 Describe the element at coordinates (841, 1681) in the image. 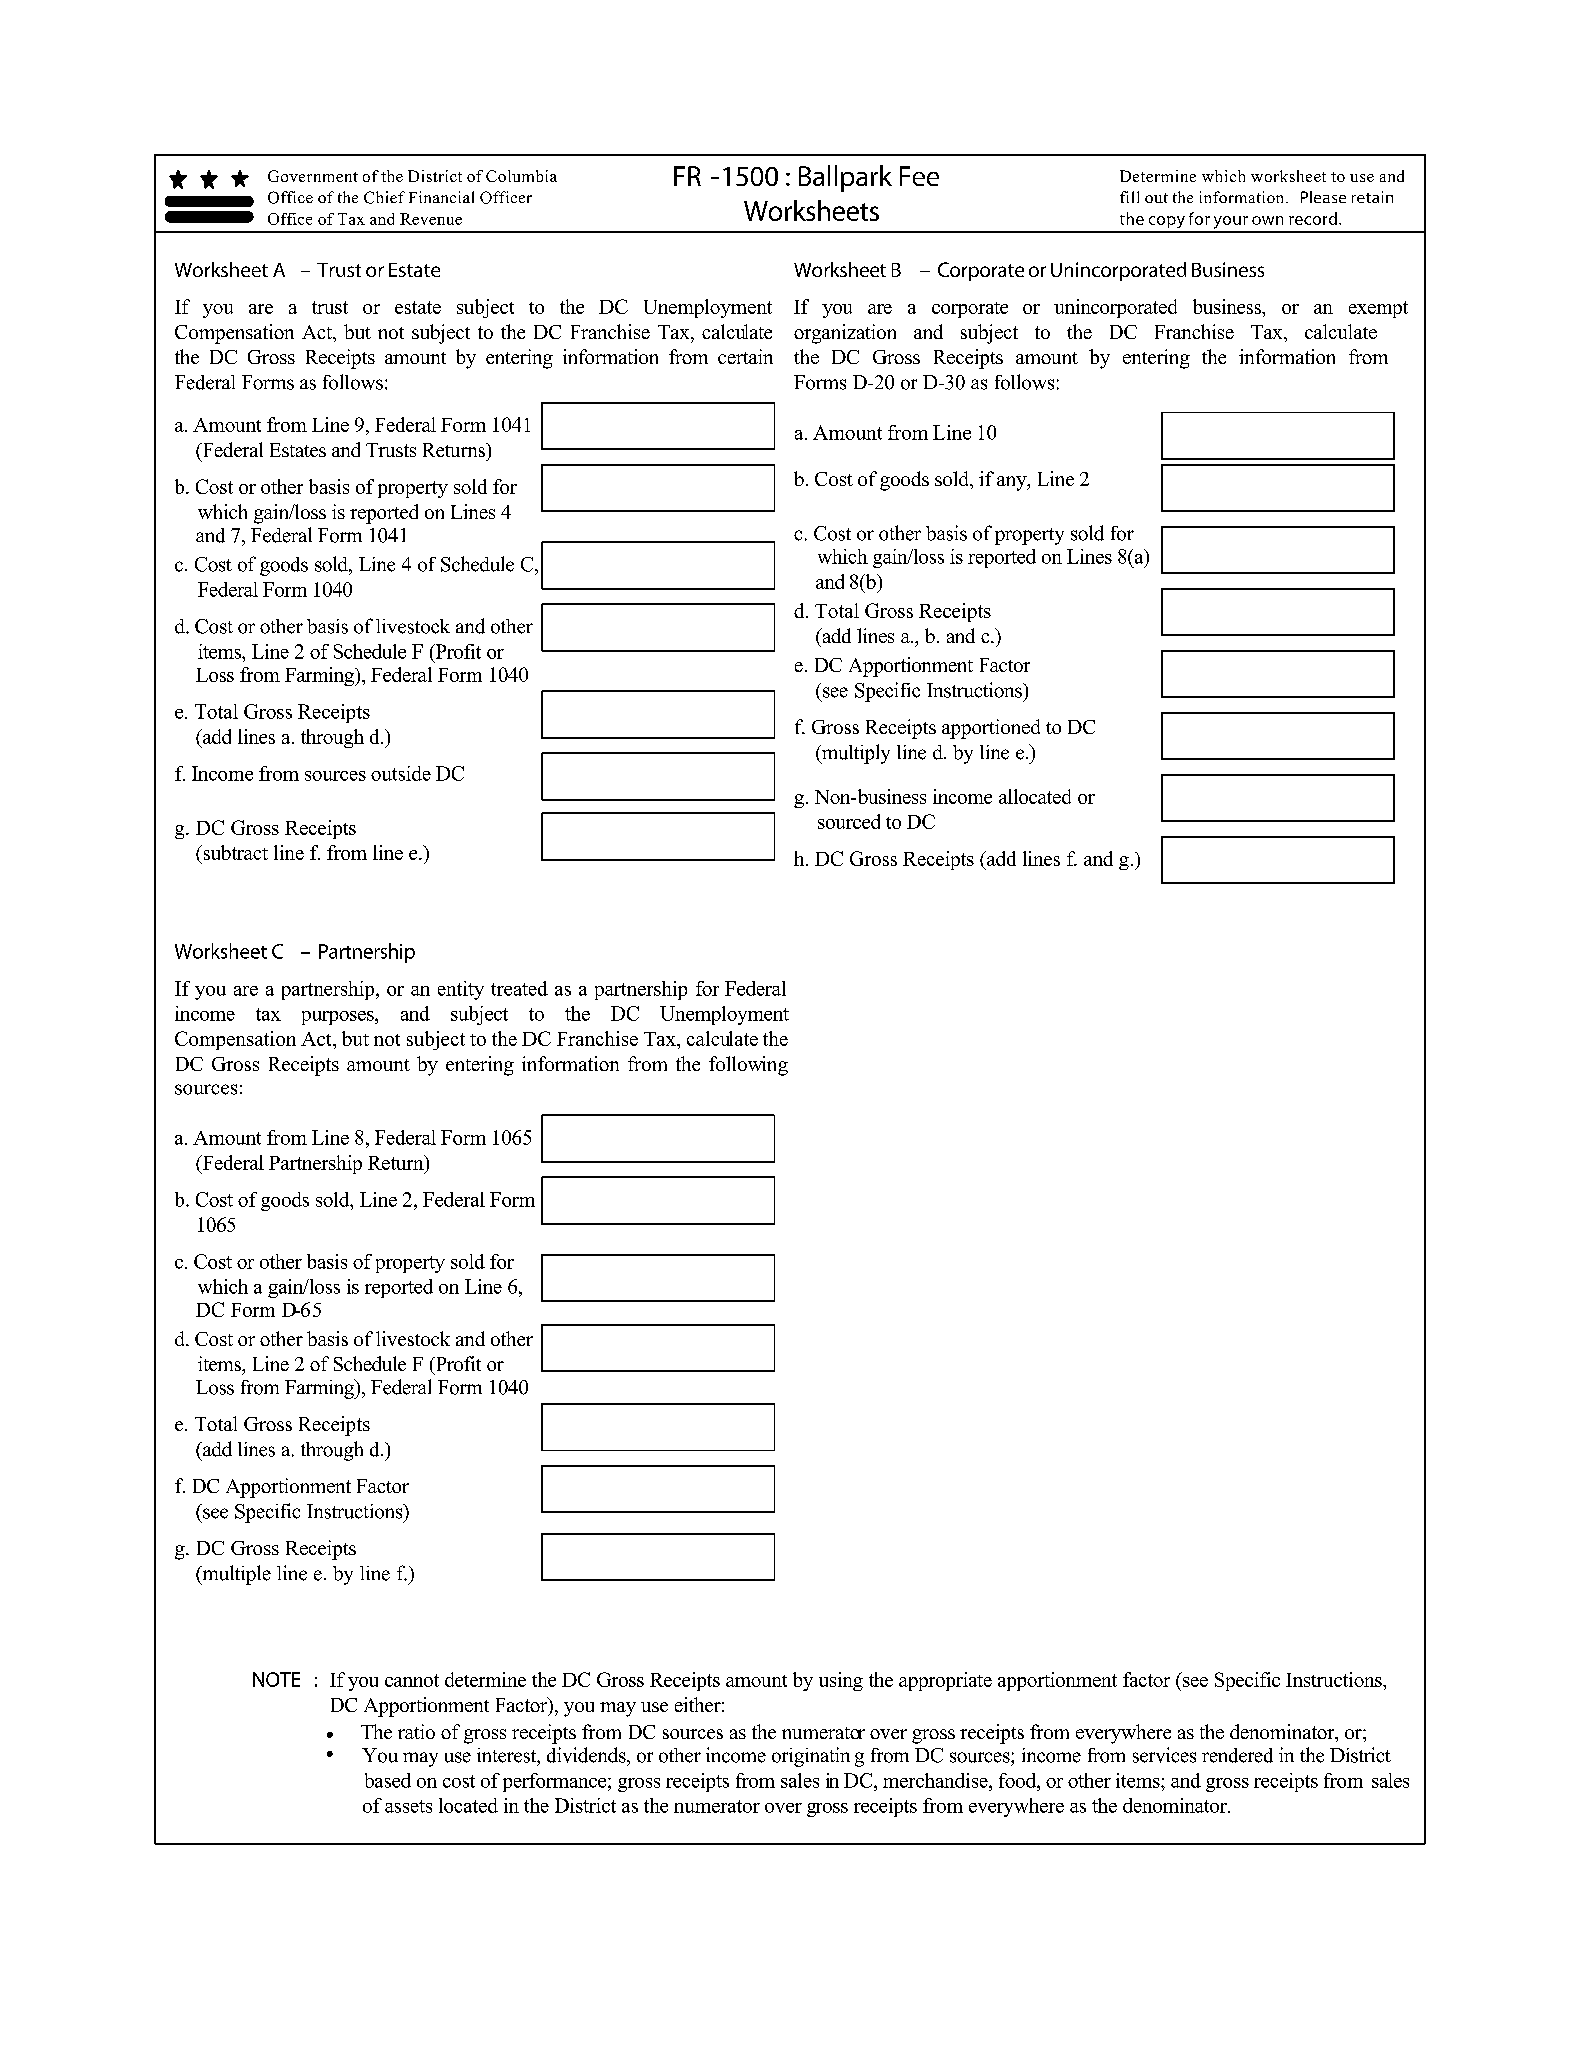

I see `using` at that location.
